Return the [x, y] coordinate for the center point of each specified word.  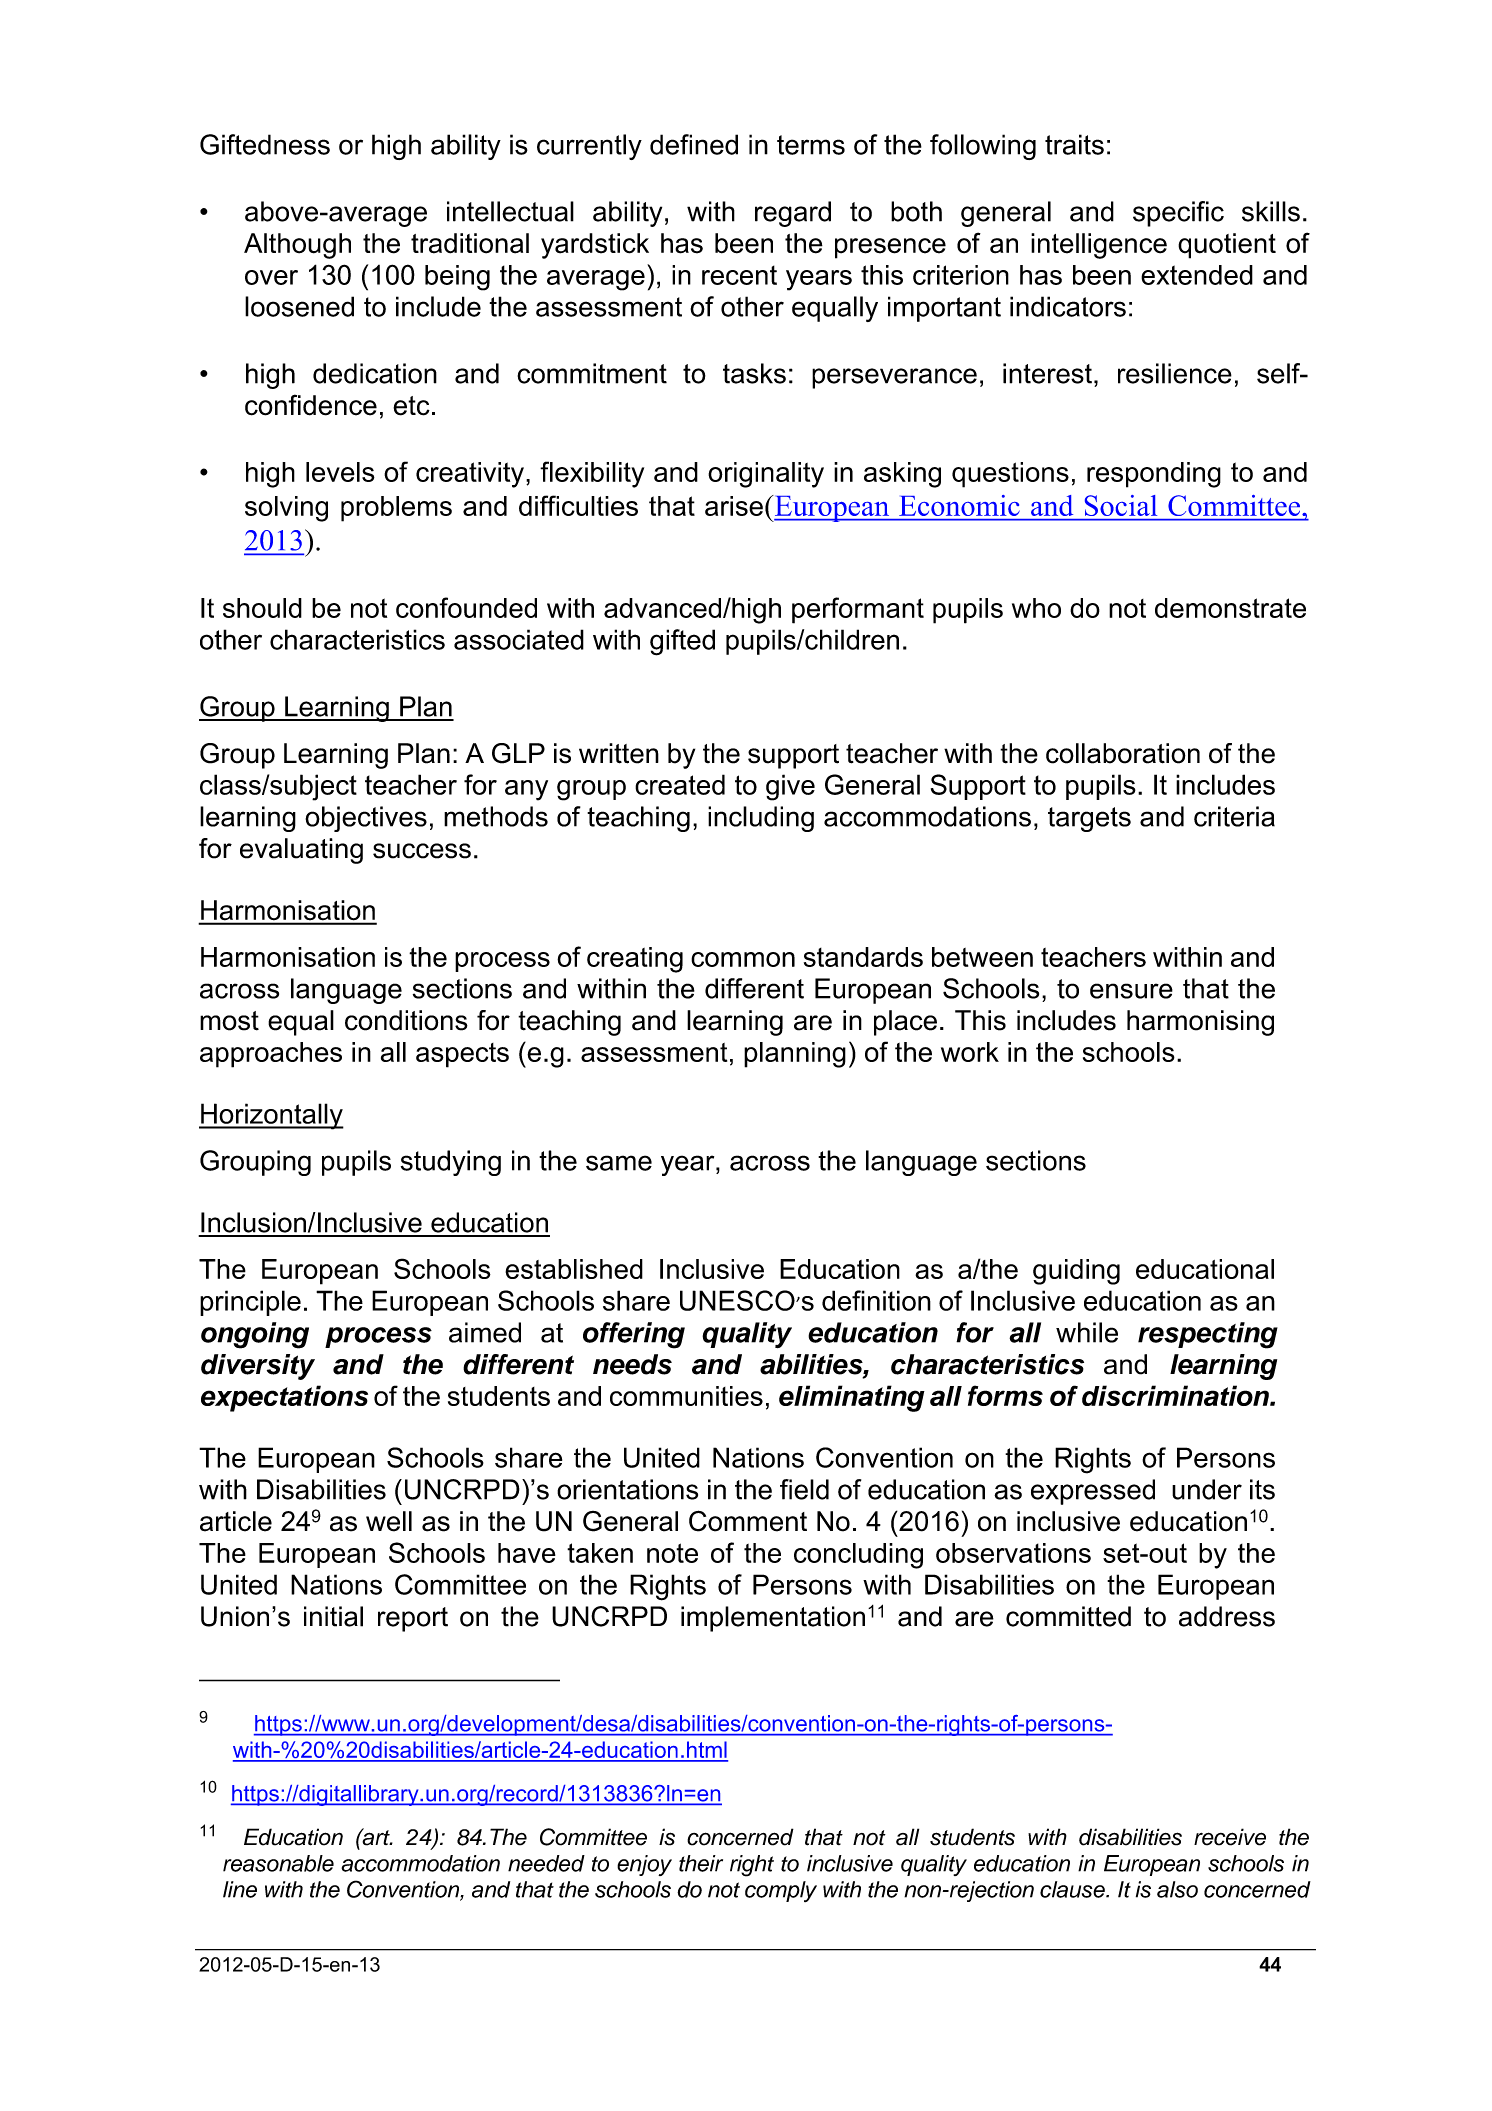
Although [297, 246]
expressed [1093, 1492]
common [743, 959]
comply [781, 1891]
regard [793, 214]
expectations [284, 1398]
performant [858, 610]
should [262, 608]
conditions [406, 1020]
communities [686, 1396]
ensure [1131, 991]
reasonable [278, 1863]
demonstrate [1230, 608]
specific [1178, 214]
